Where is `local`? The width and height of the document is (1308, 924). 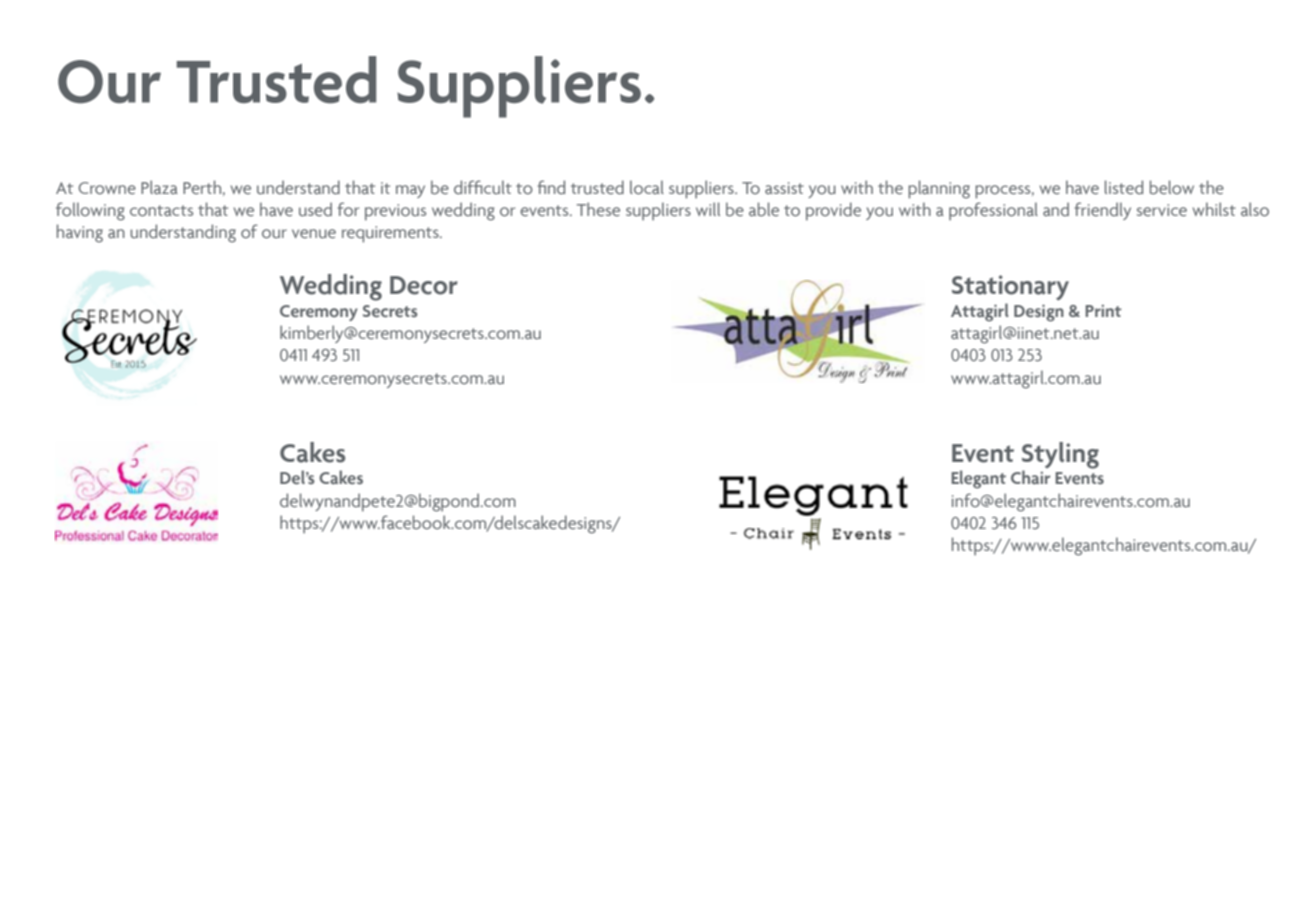 local is located at coordinates (647, 187).
